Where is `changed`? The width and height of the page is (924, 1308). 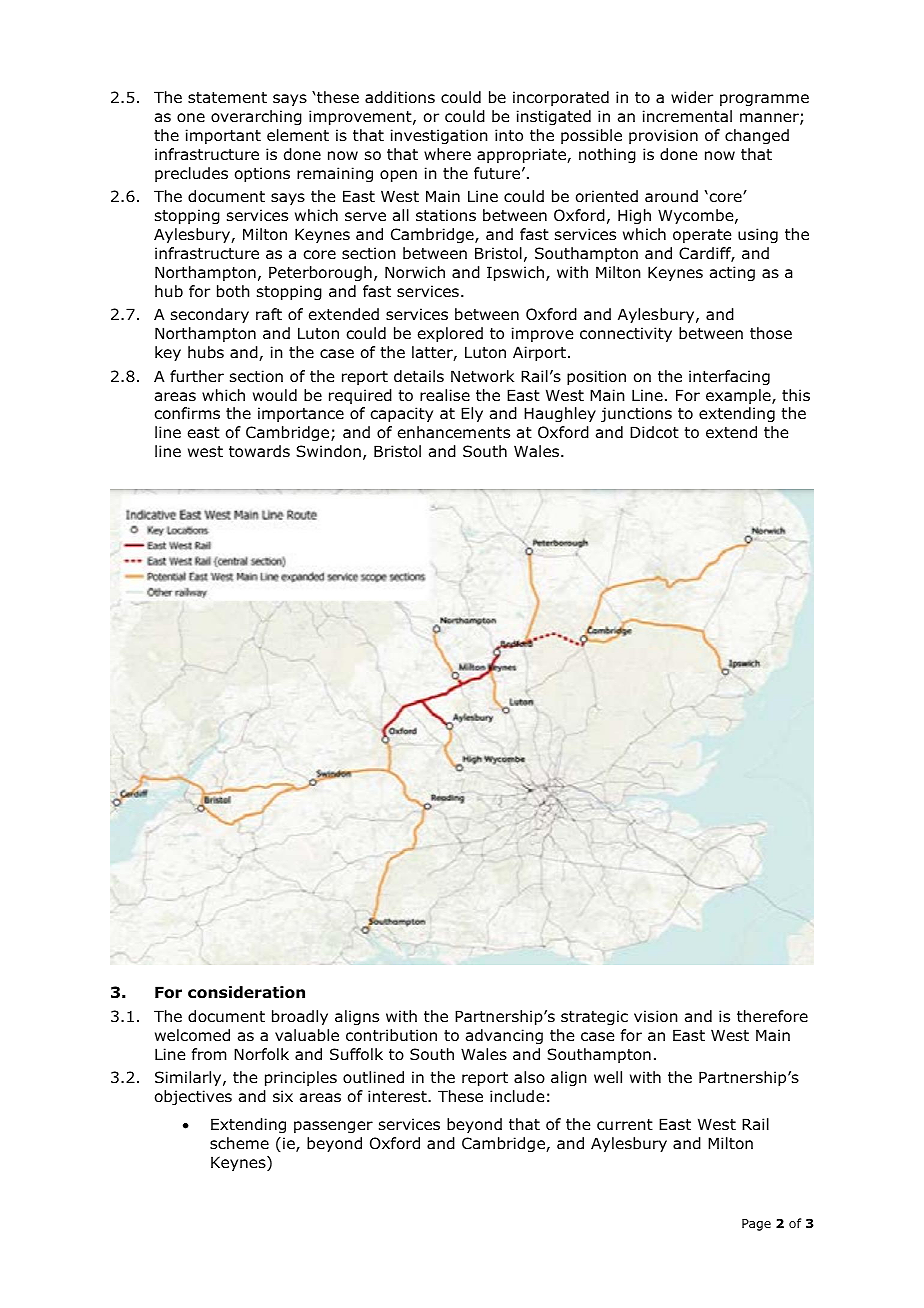 changed is located at coordinates (757, 136).
